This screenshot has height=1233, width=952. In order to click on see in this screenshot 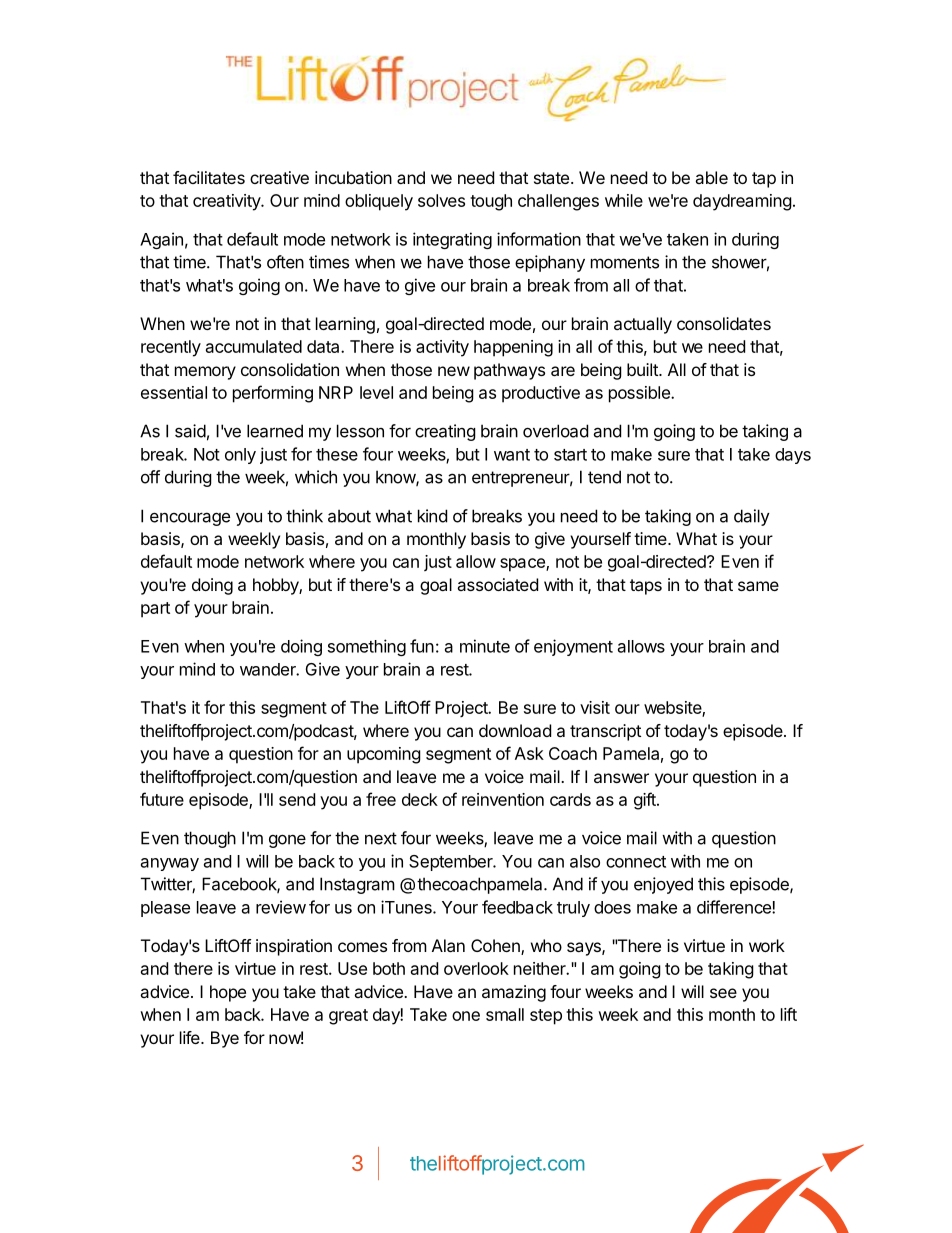, I will do `click(723, 993)`.
